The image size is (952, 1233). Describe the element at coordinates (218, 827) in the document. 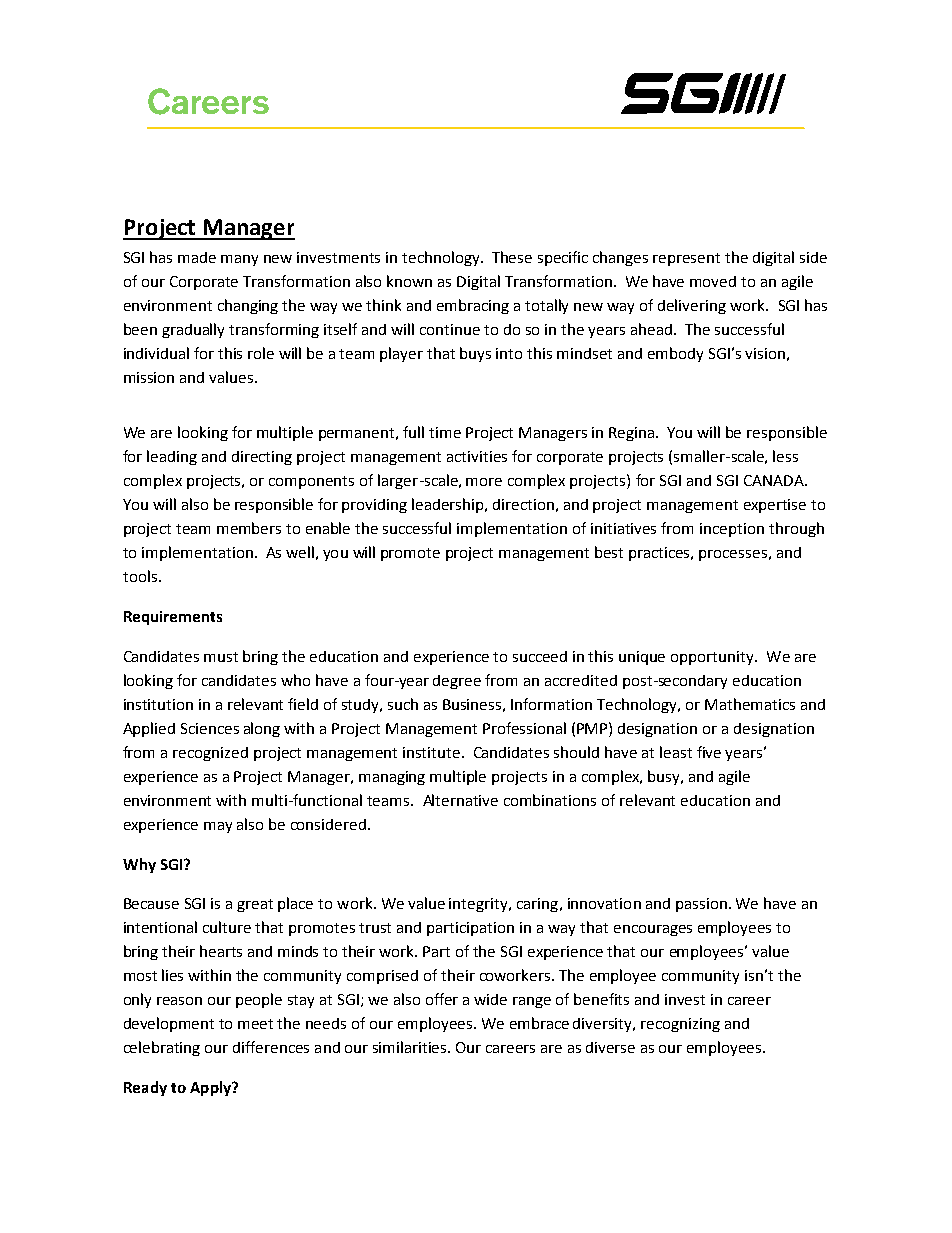

I see `may` at that location.
